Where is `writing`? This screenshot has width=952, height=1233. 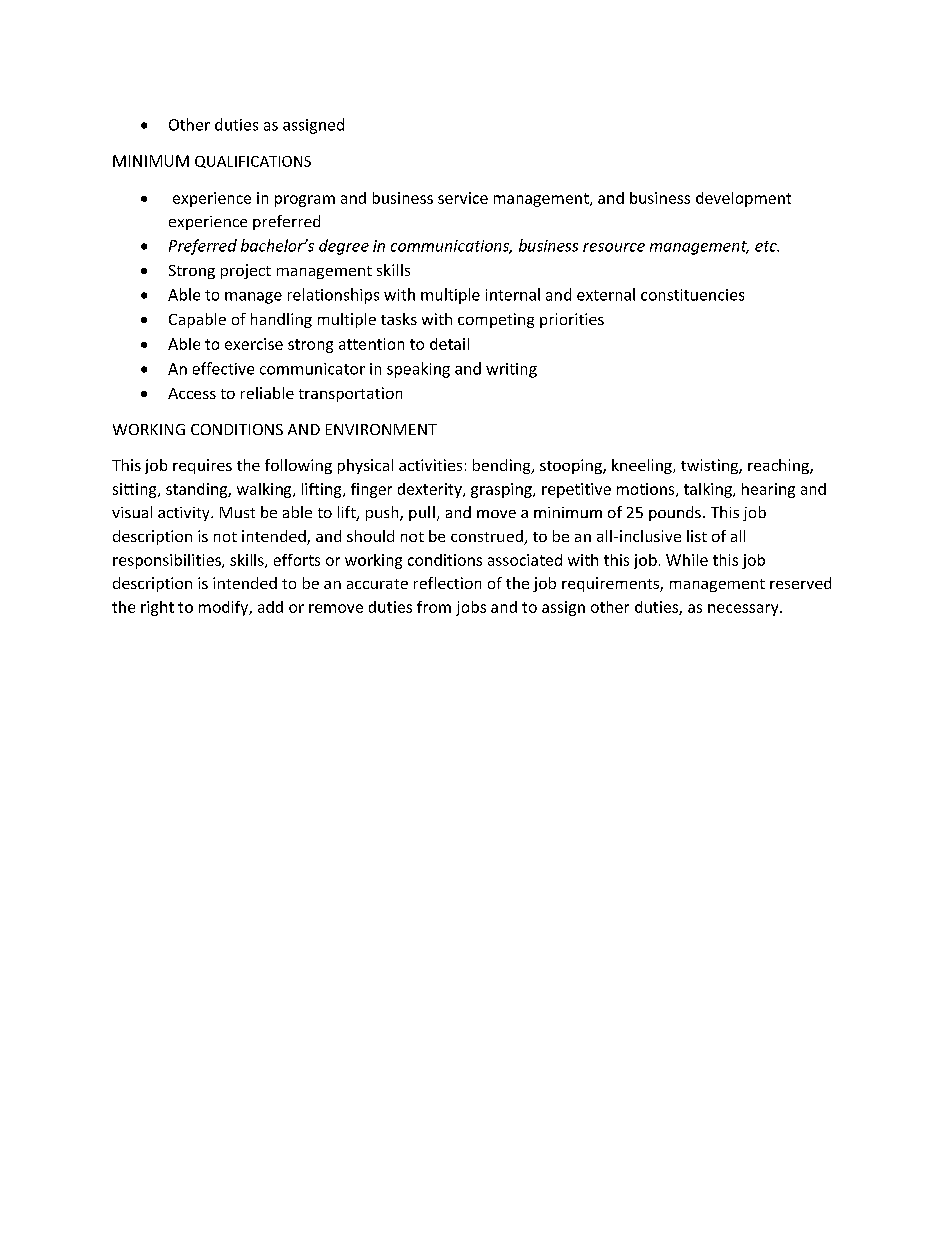
writing is located at coordinates (511, 370).
